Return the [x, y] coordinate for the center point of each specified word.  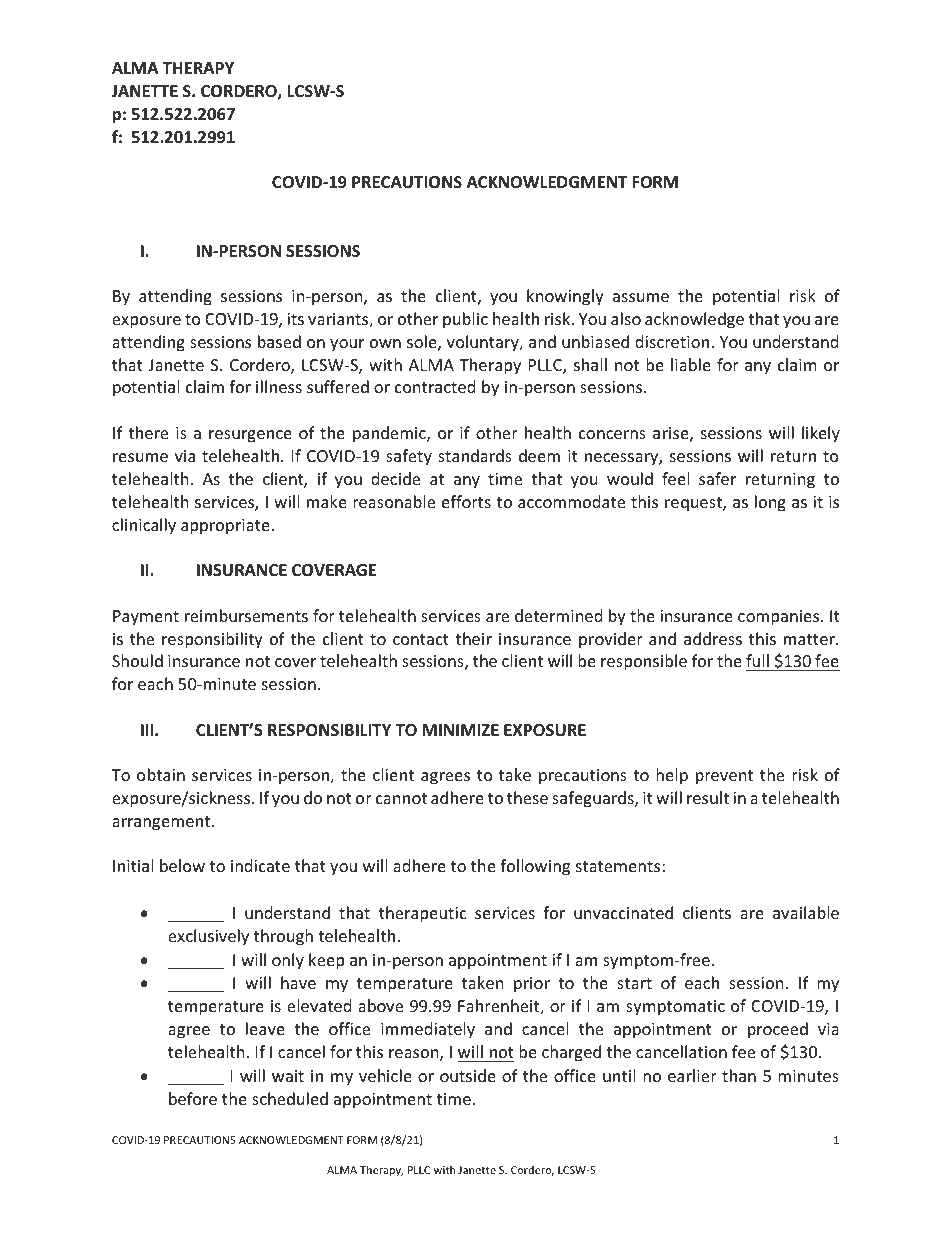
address [713, 638]
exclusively [208, 937]
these [527, 797]
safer [717, 478]
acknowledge [694, 320]
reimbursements [246, 615]
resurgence [250, 436]
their [474, 638]
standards [475, 455]
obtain [161, 774]
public [465, 320]
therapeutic [423, 914]
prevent [724, 777]
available [806, 912]
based [279, 341]
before [193, 1098]
